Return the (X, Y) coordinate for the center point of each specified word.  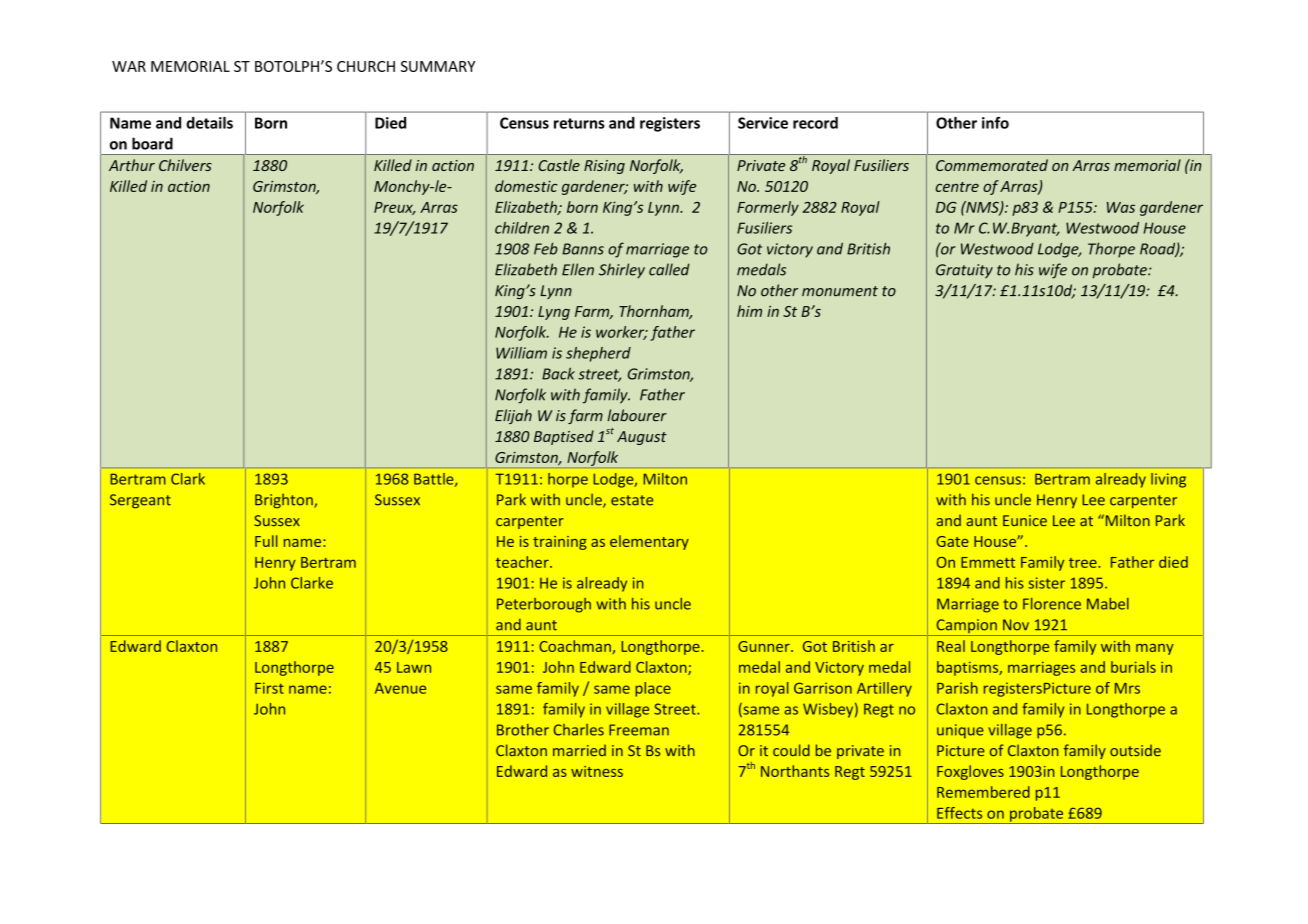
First (269, 688)
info (995, 123)
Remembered (983, 792)
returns (579, 123)
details (209, 123)
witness (597, 771)
